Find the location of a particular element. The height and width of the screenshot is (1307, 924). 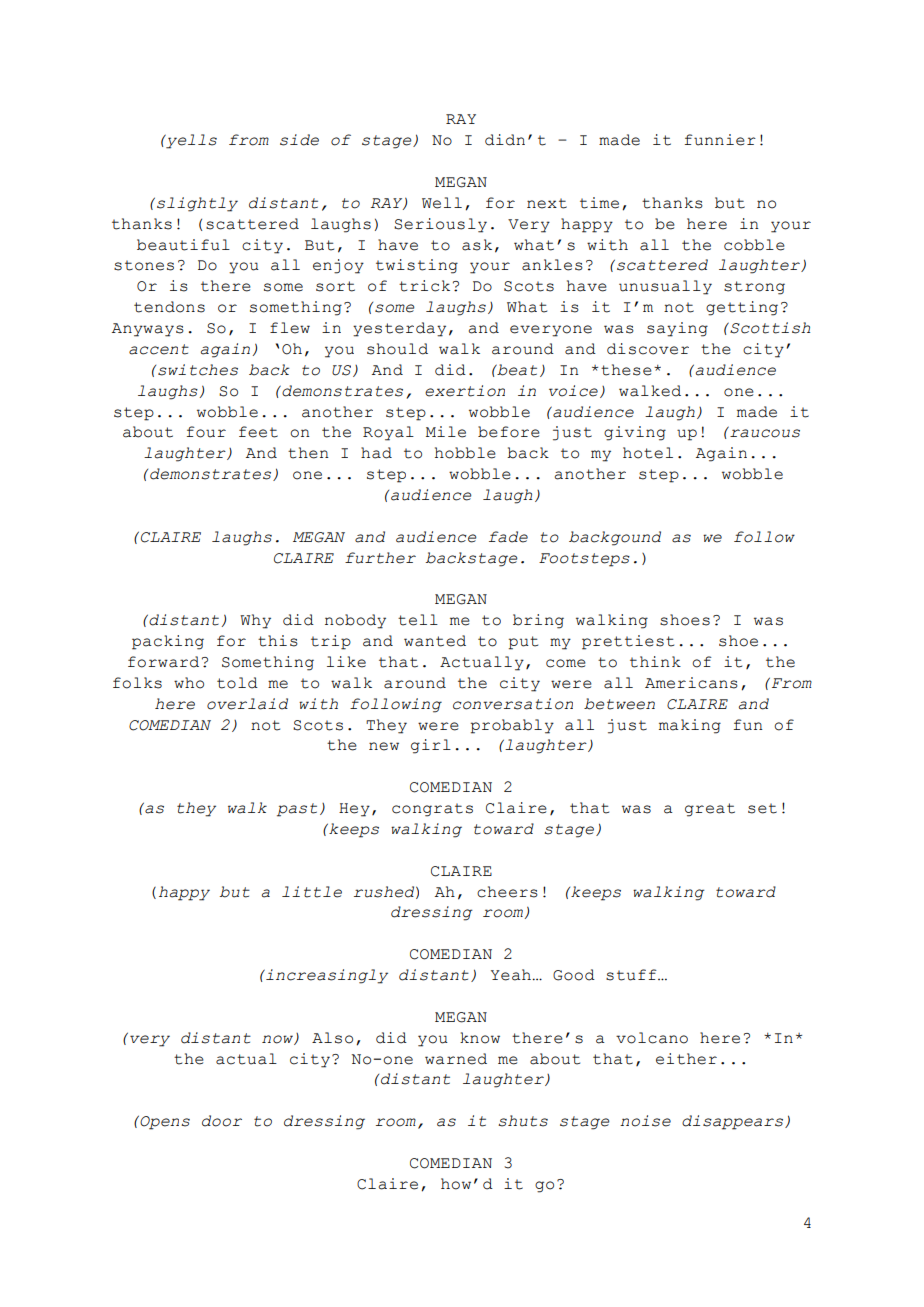

past is located at coordinates (297, 810).
